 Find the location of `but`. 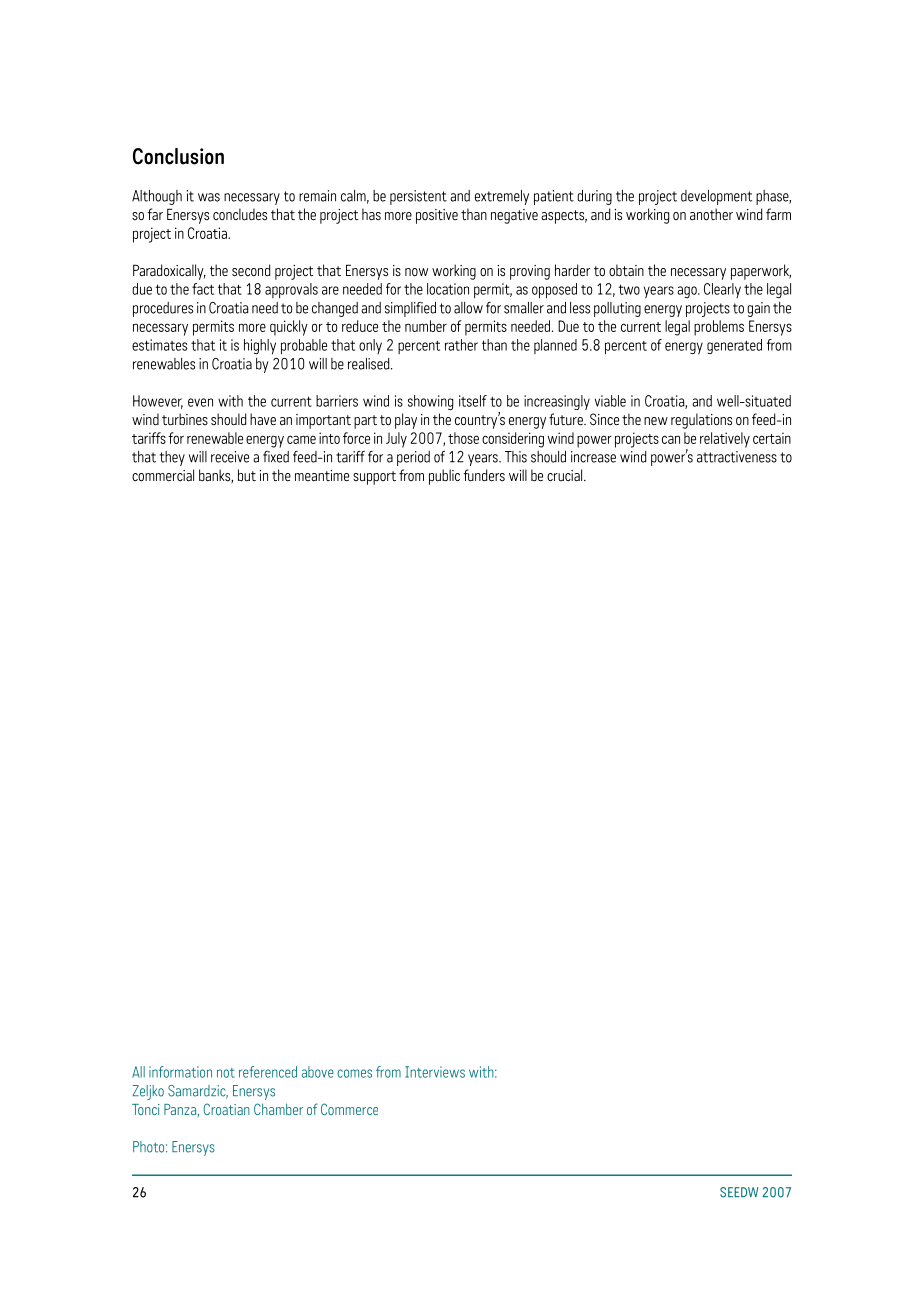

but is located at coordinates (247, 475).
